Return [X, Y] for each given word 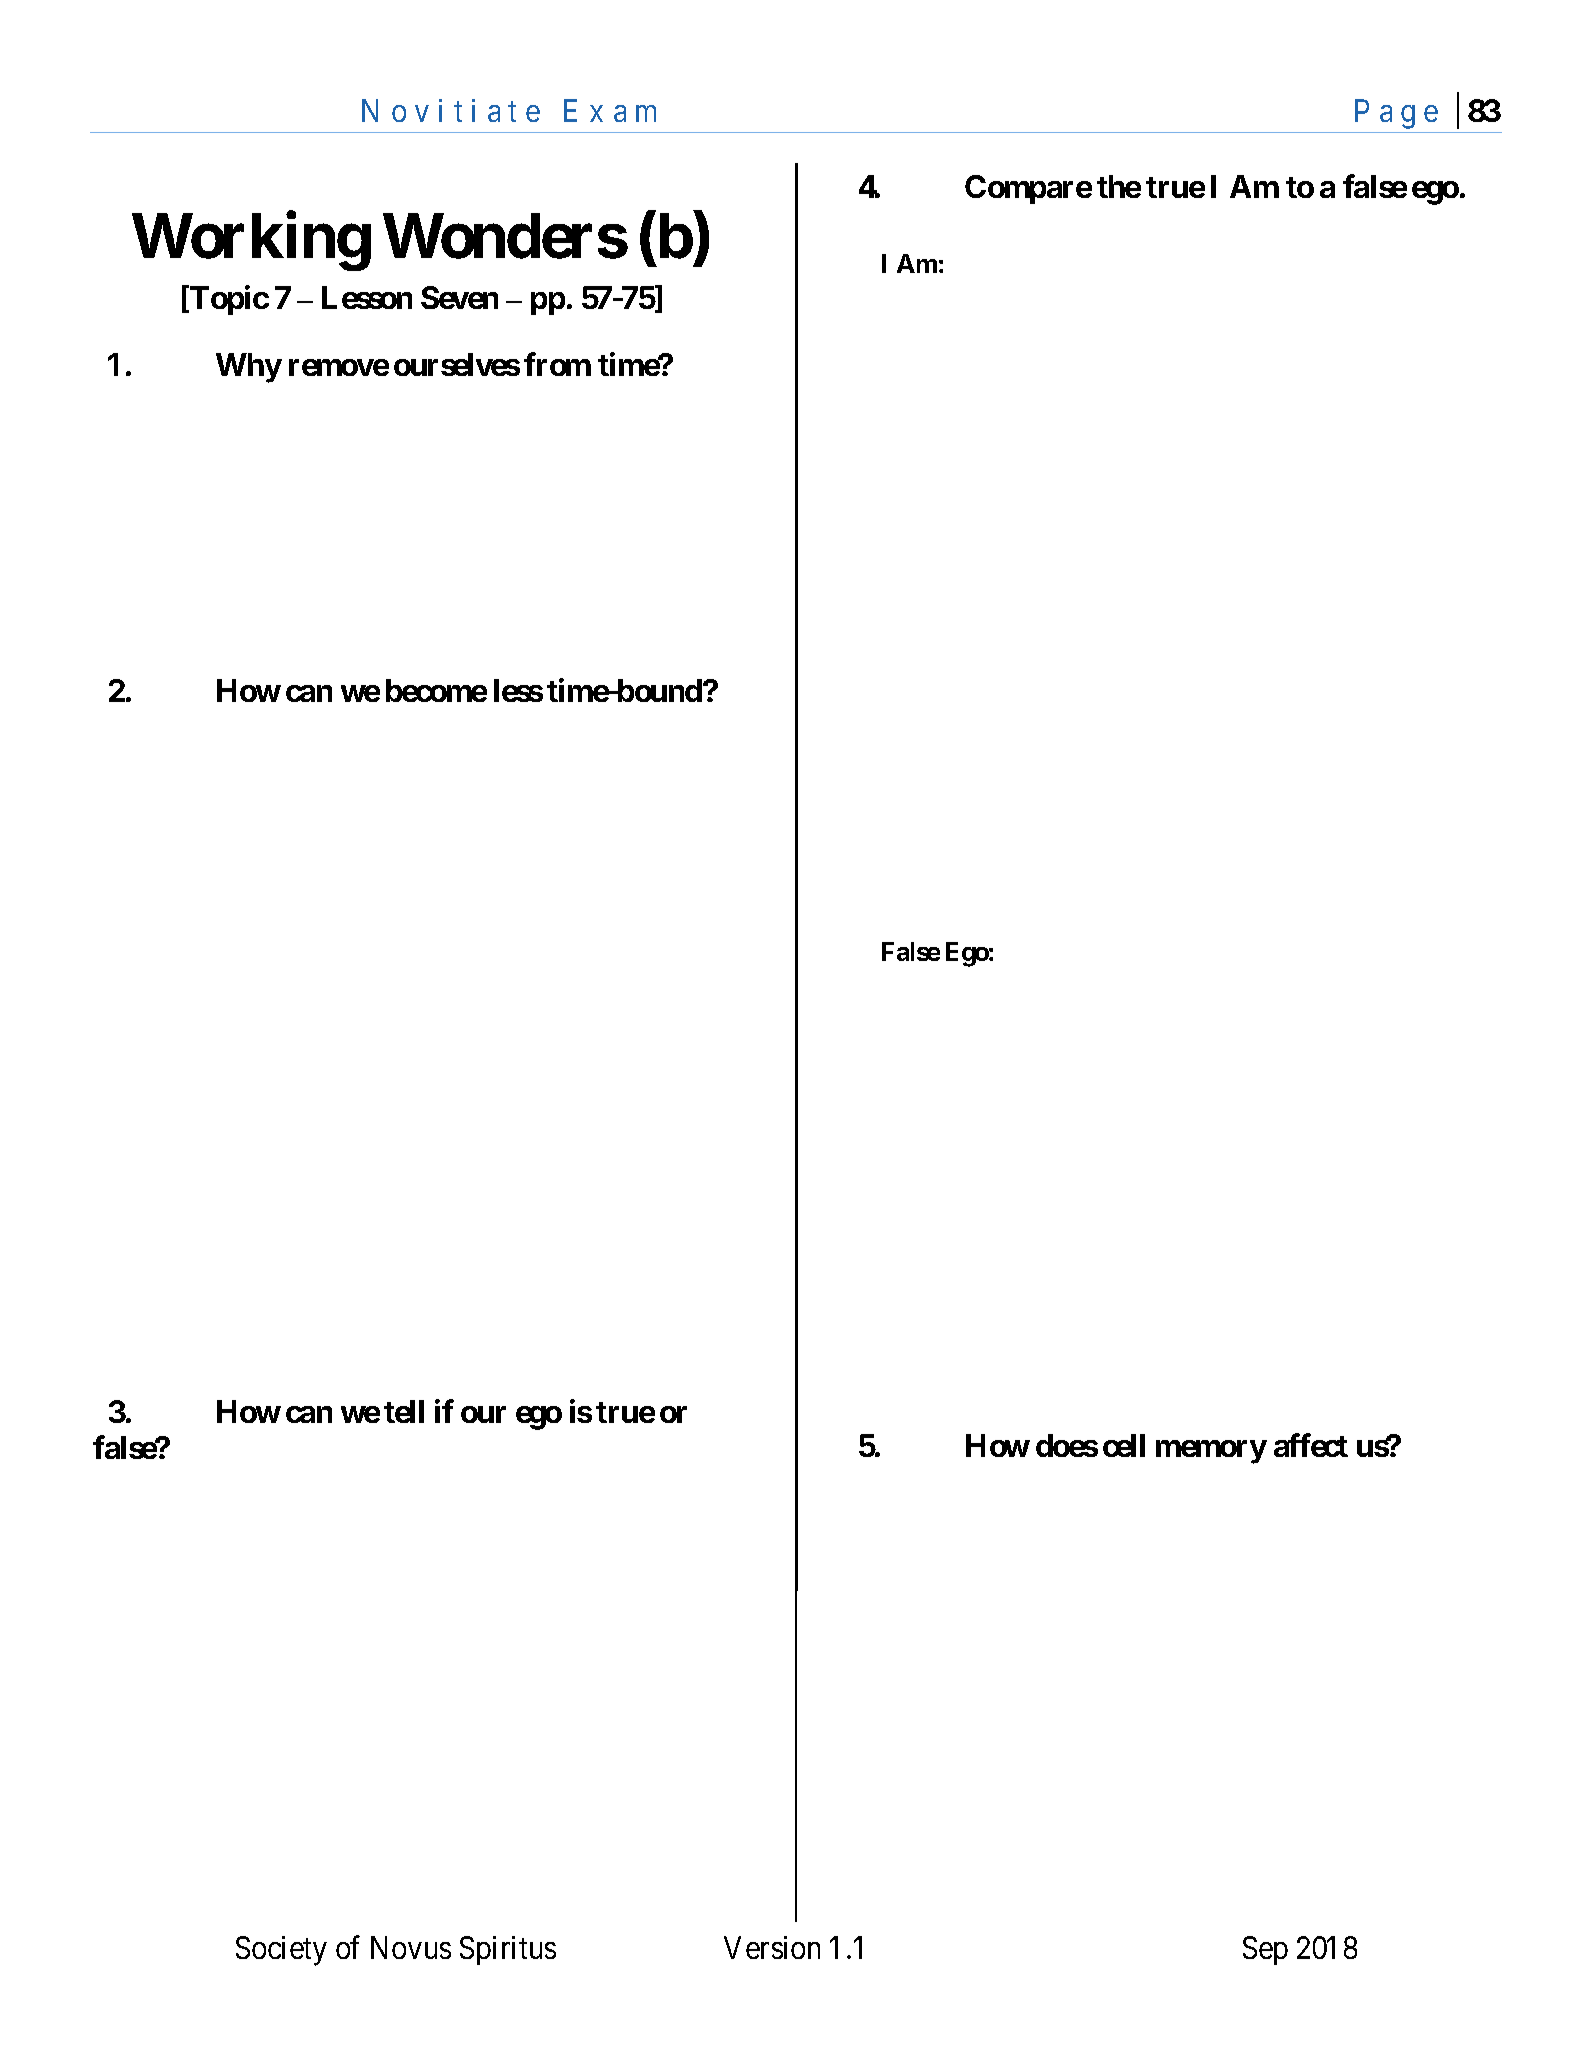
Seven [459, 297]
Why [249, 368]
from [557, 364]
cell [1124, 1445]
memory [1211, 1452]
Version [772, 1947]
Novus [411, 1948]
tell [404, 1411]
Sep [1265, 1950]
